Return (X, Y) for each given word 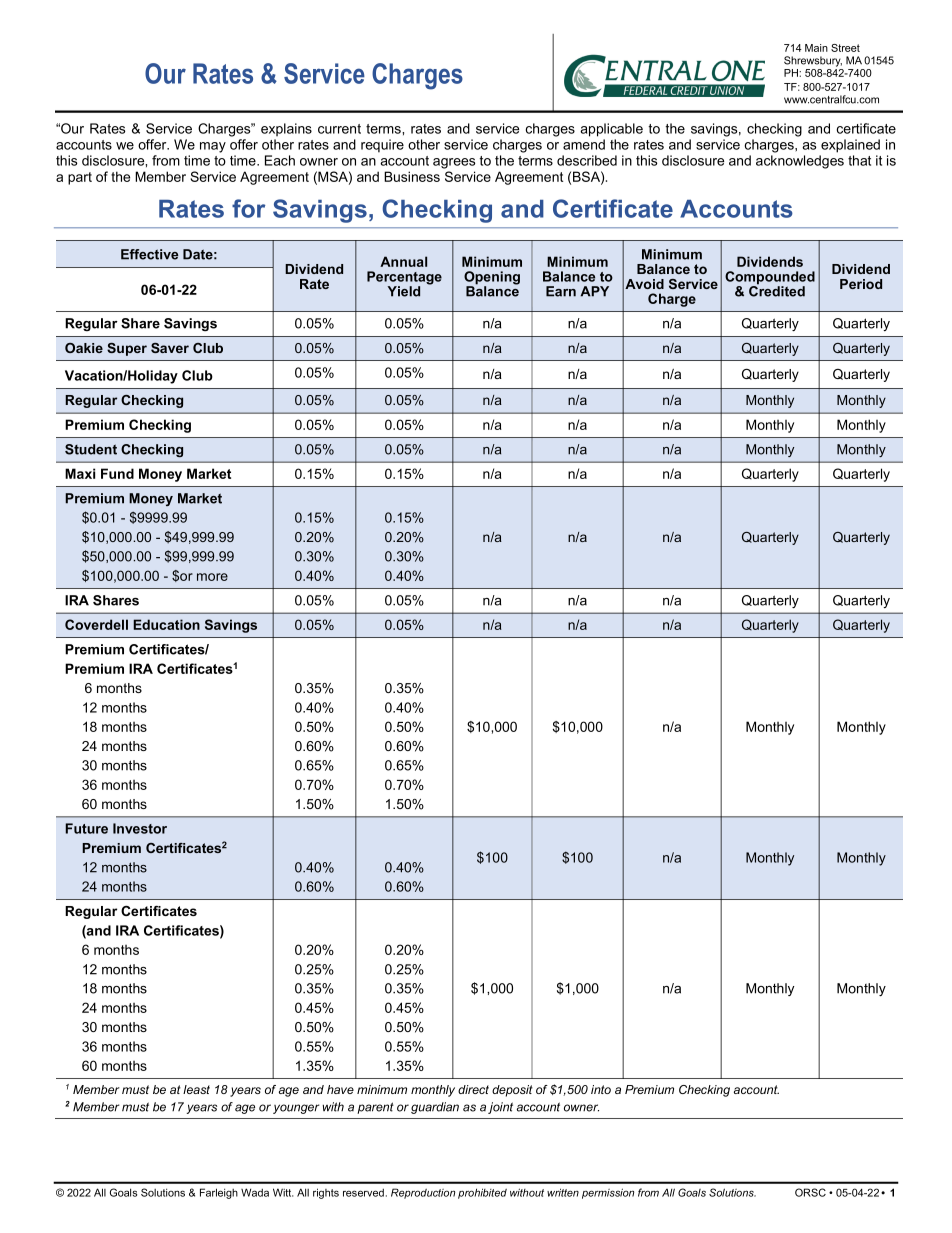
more (212, 577)
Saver (170, 348)
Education (166, 624)
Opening (492, 279)
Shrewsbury (813, 61)
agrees (454, 163)
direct (473, 1089)
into (601, 1089)
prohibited (482, 1193)
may (213, 147)
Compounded (770, 279)
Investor (140, 828)
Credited (777, 290)
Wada (255, 1192)
